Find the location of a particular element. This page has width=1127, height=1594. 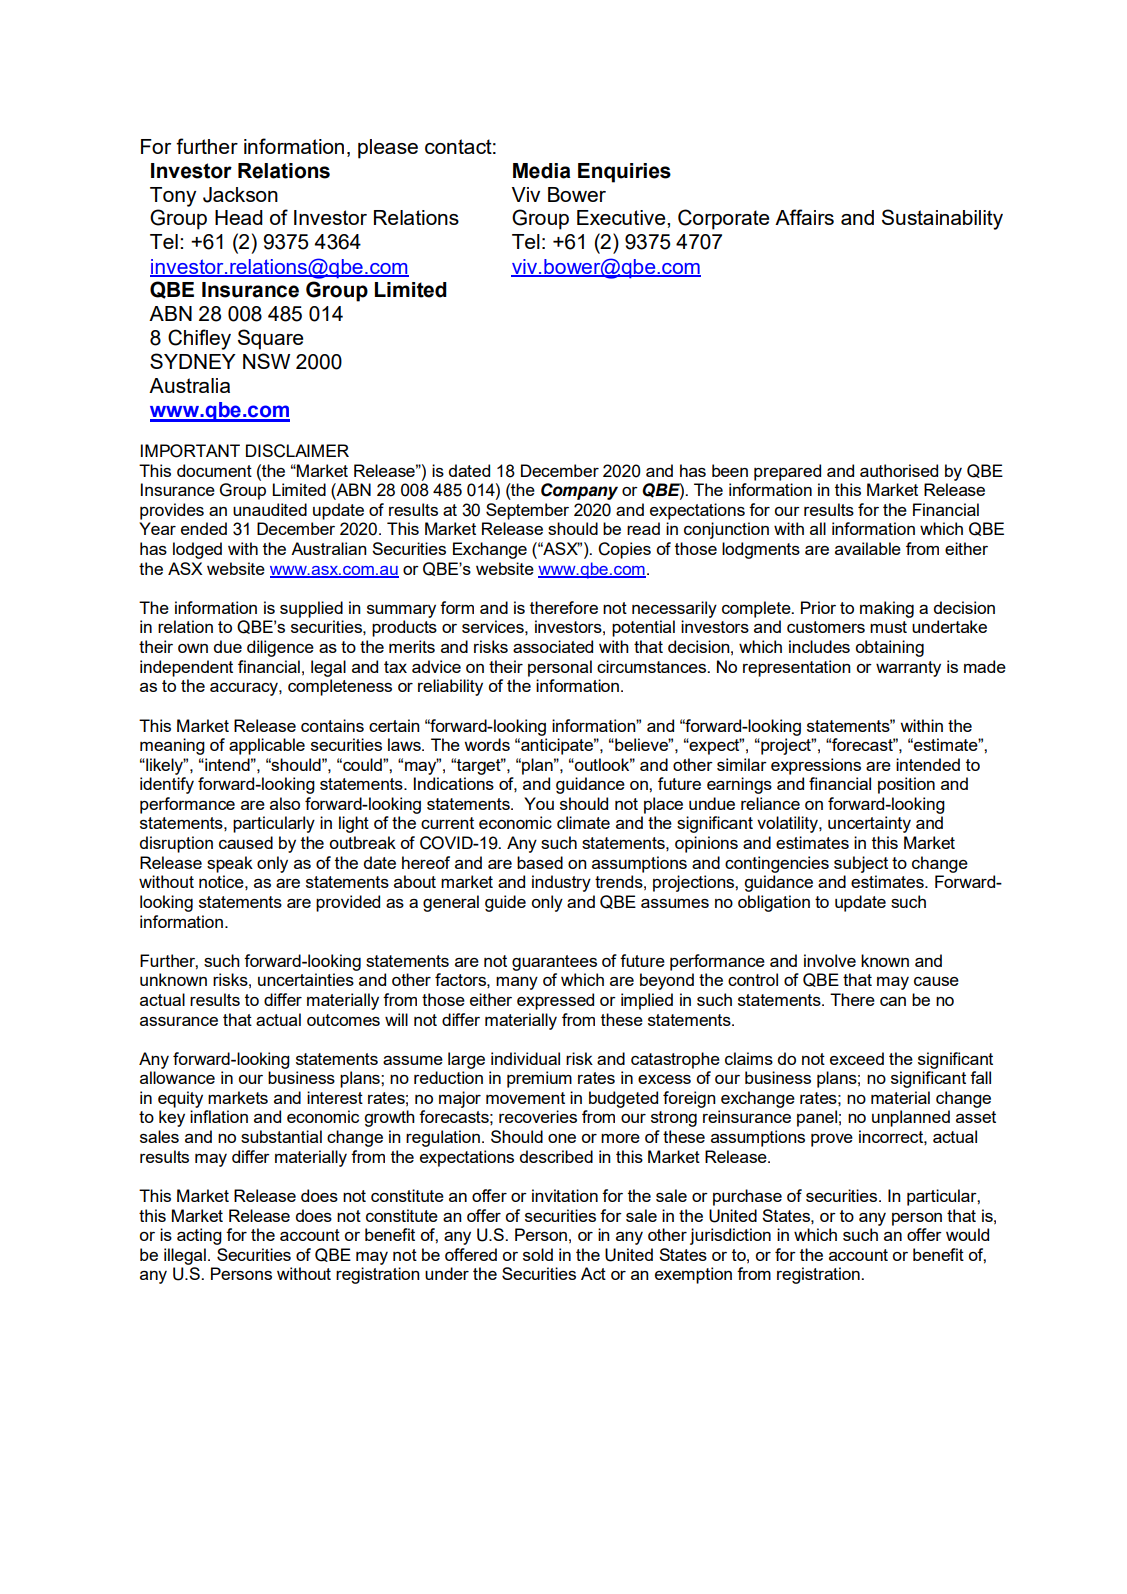

available is located at coordinates (868, 548).
